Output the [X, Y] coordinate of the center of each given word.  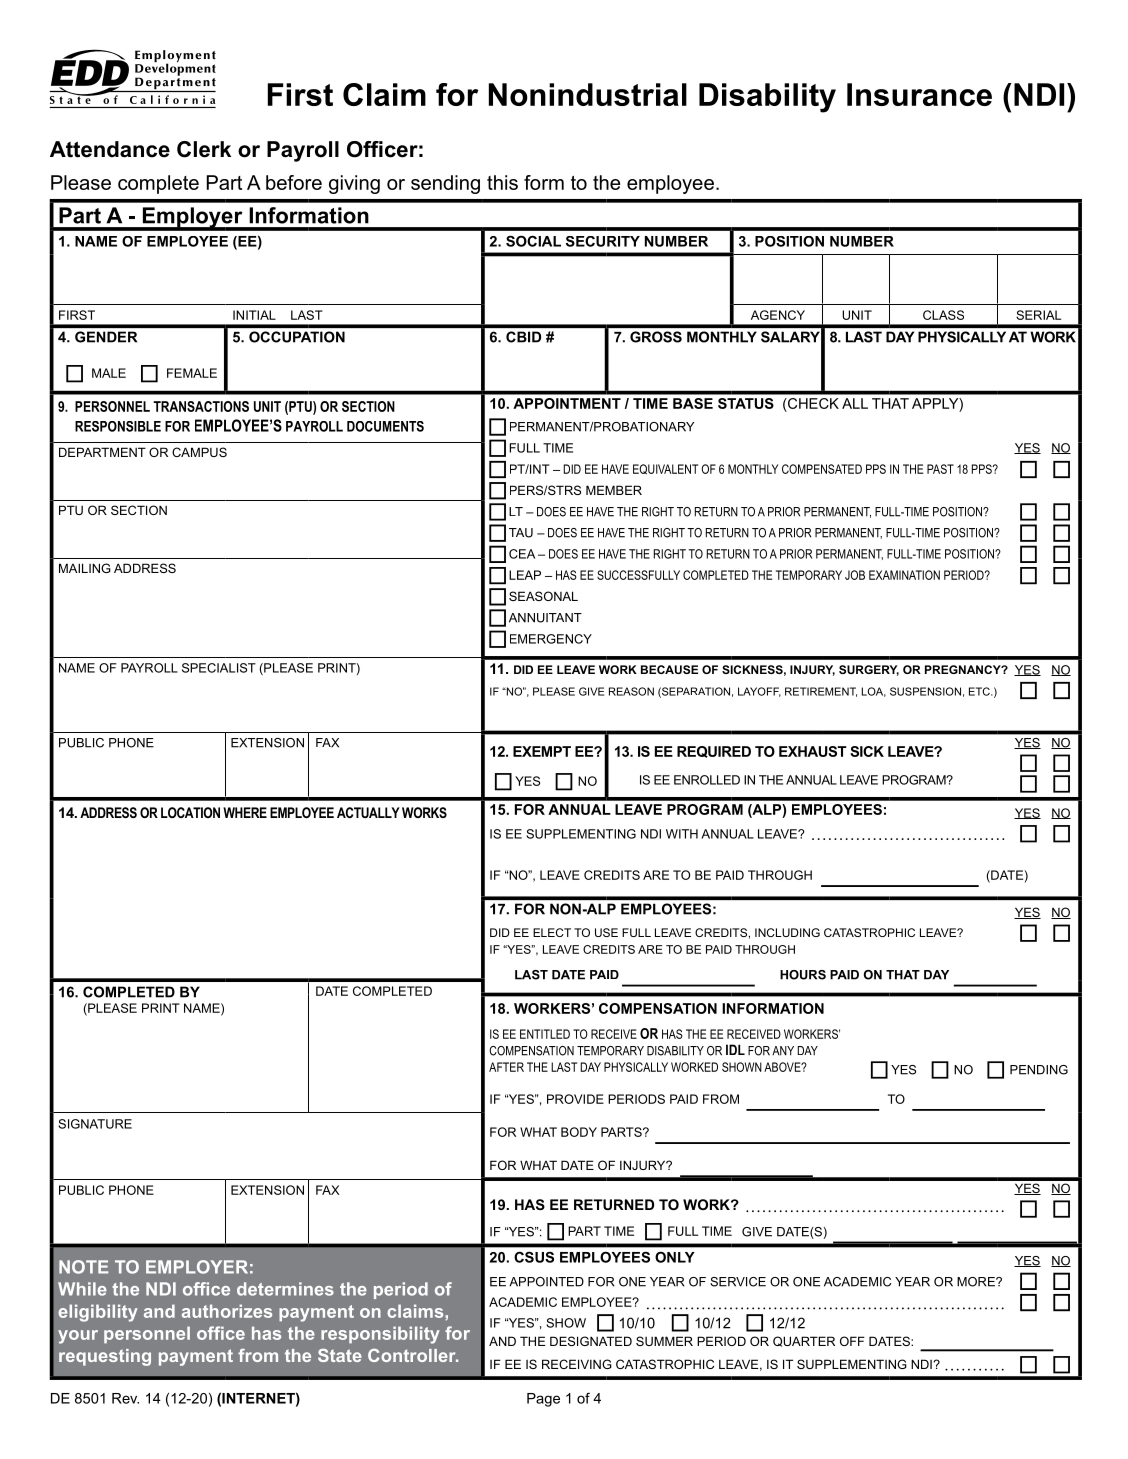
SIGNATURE [95, 1124]
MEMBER [614, 490]
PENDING [1039, 1070]
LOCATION [190, 812]
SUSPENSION [925, 691]
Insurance [919, 94]
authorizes [227, 1311]
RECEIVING [577, 1364]
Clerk [204, 149]
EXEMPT [542, 751]
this [502, 182]
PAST [940, 469]
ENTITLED [545, 1034]
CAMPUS [199, 452]
